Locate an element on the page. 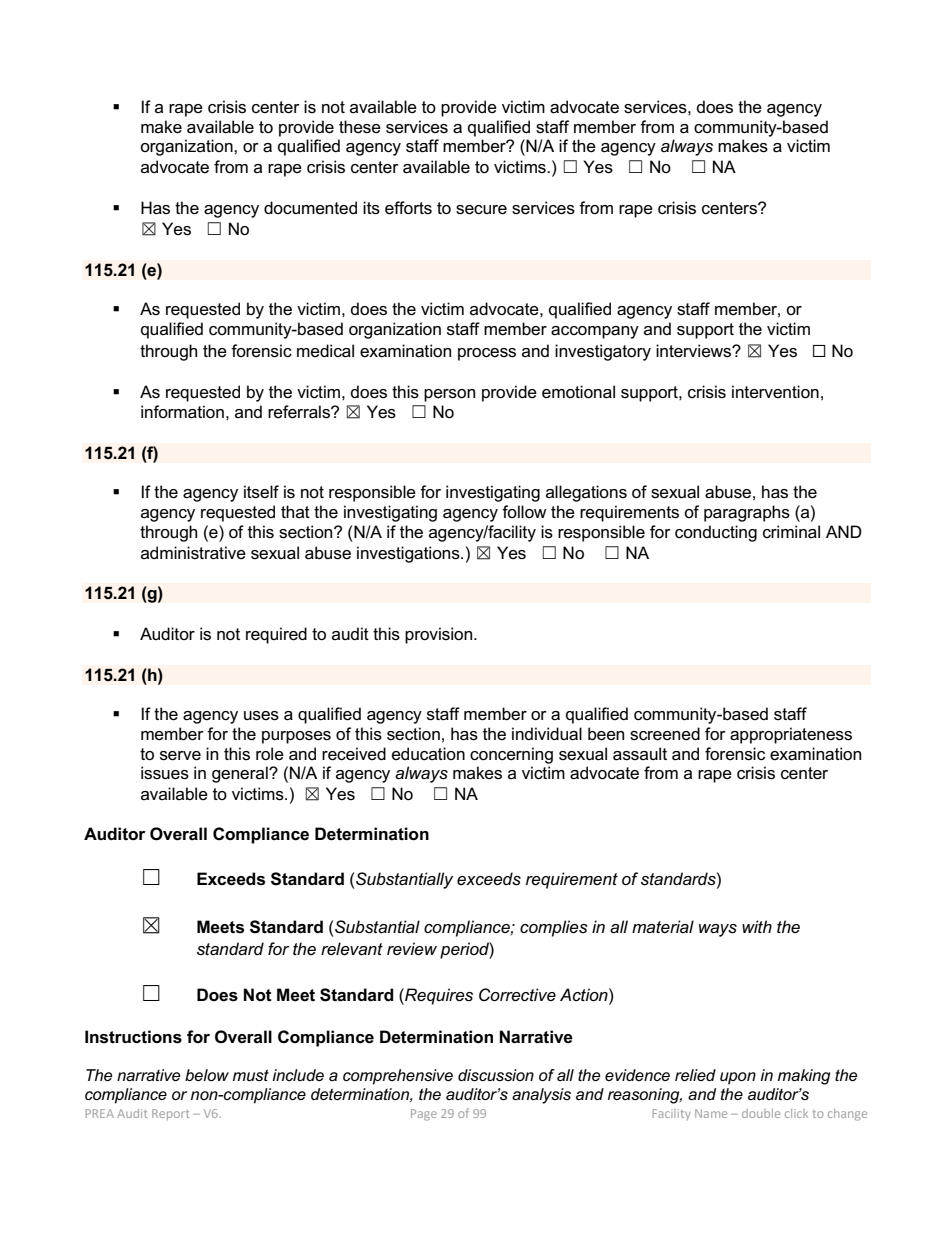 The image size is (952, 1233). criminal is located at coordinates (791, 532).
